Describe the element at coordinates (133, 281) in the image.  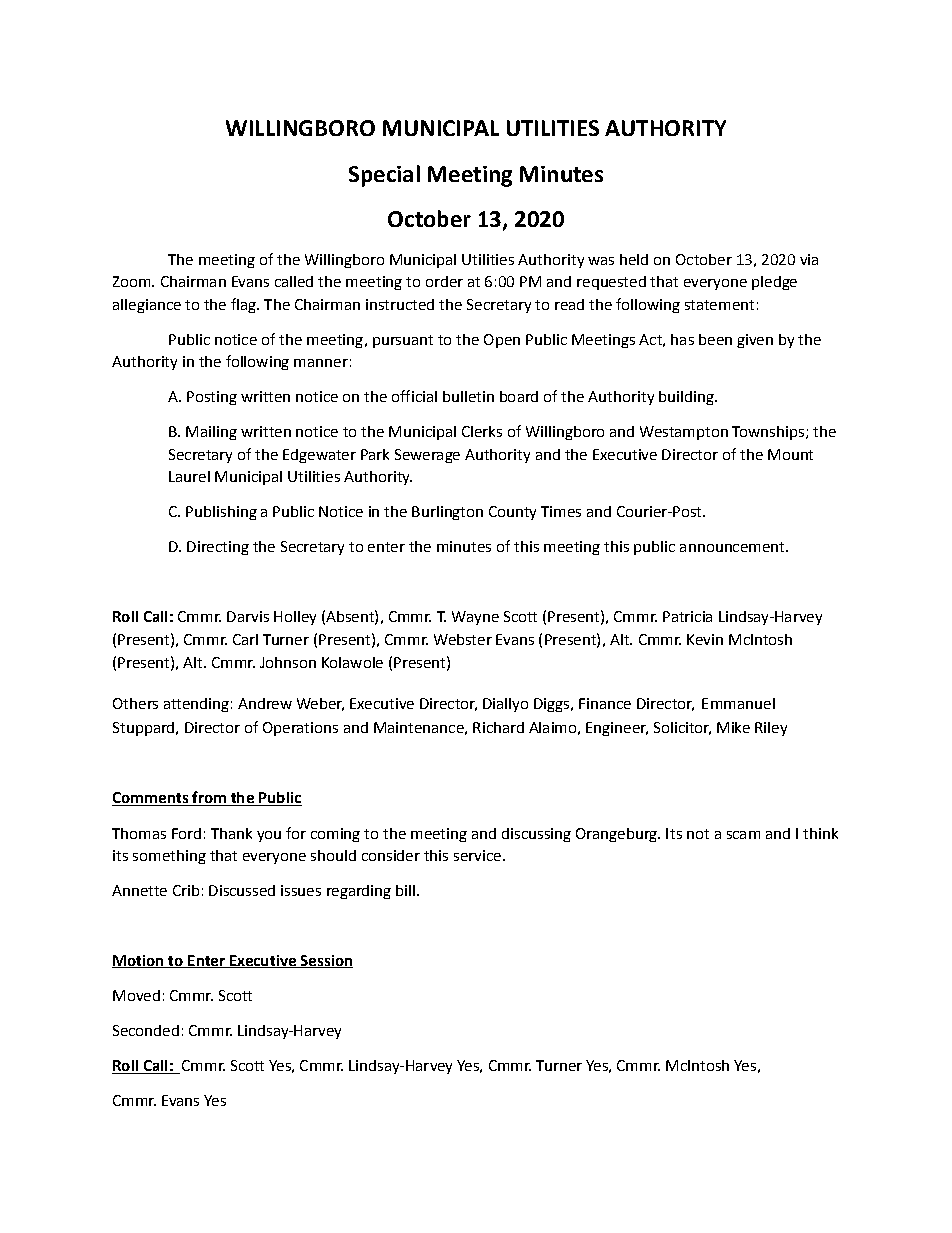
I see `Zoom` at that location.
